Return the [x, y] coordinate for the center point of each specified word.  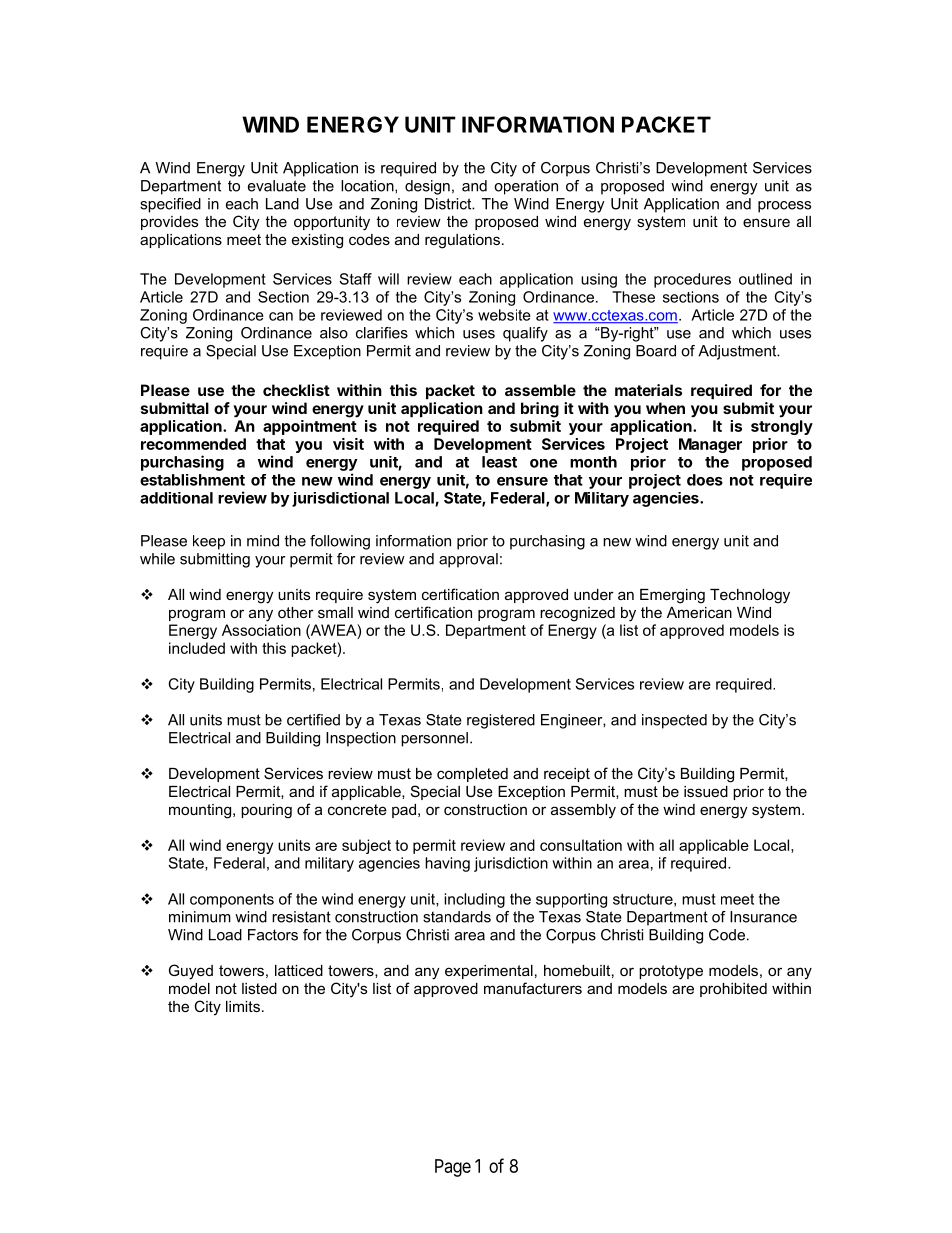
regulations [462, 241]
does [705, 480]
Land [282, 204]
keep [209, 542]
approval [468, 560]
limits [243, 1006]
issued [706, 791]
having [447, 864]
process [784, 207]
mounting [201, 811]
